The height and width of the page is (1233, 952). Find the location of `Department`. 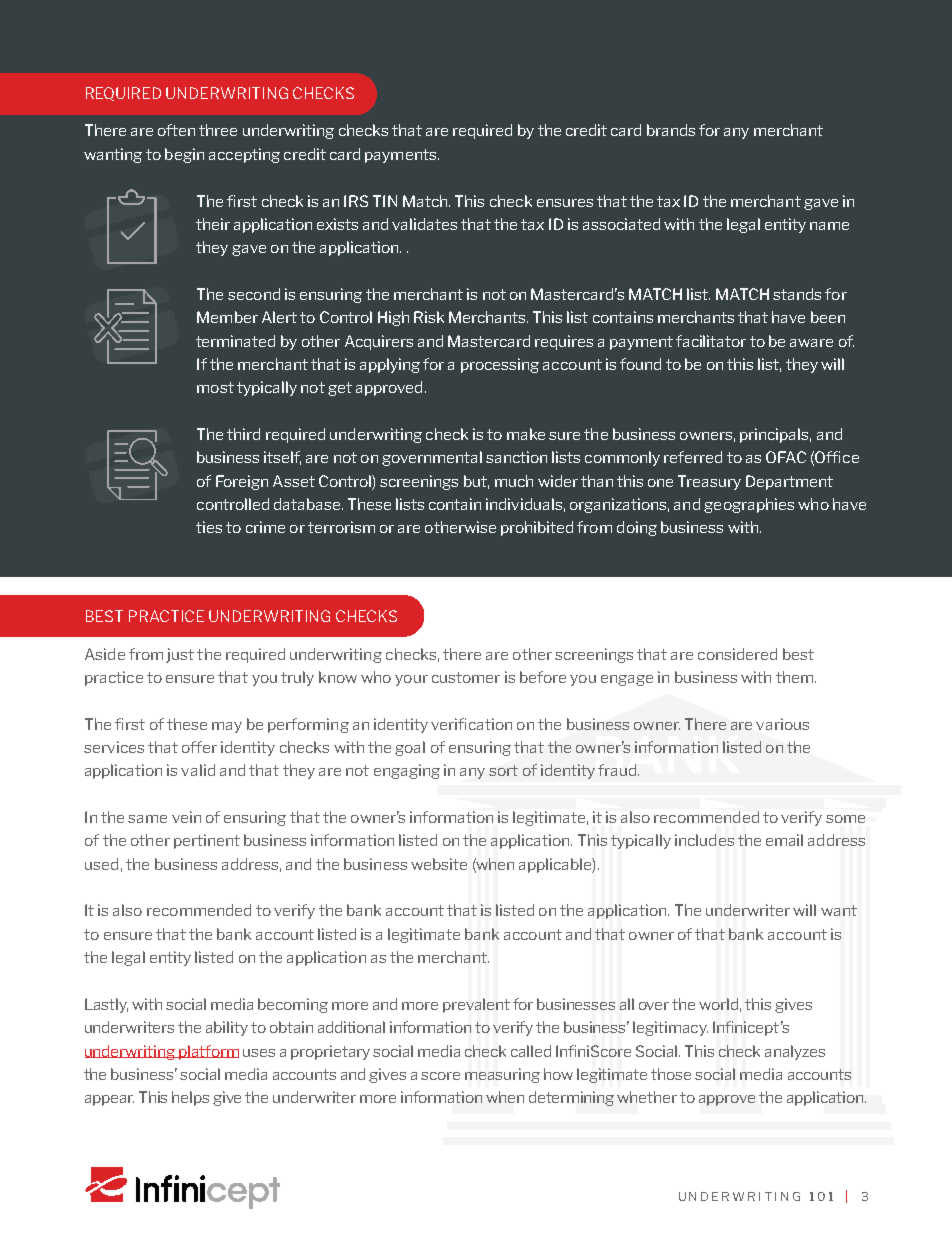

Department is located at coordinates (789, 482).
